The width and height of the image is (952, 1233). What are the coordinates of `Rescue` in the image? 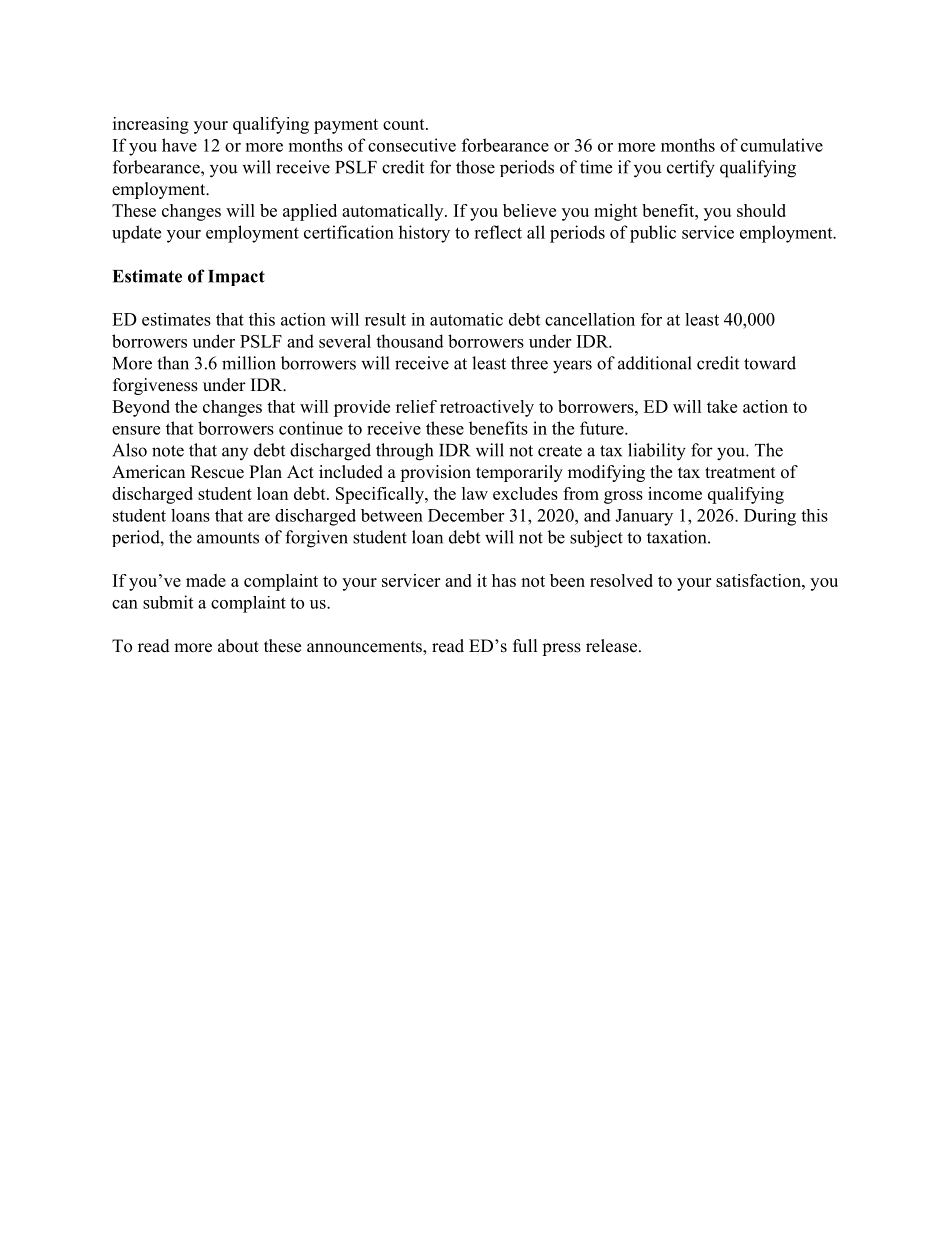 It's located at (217, 472).
